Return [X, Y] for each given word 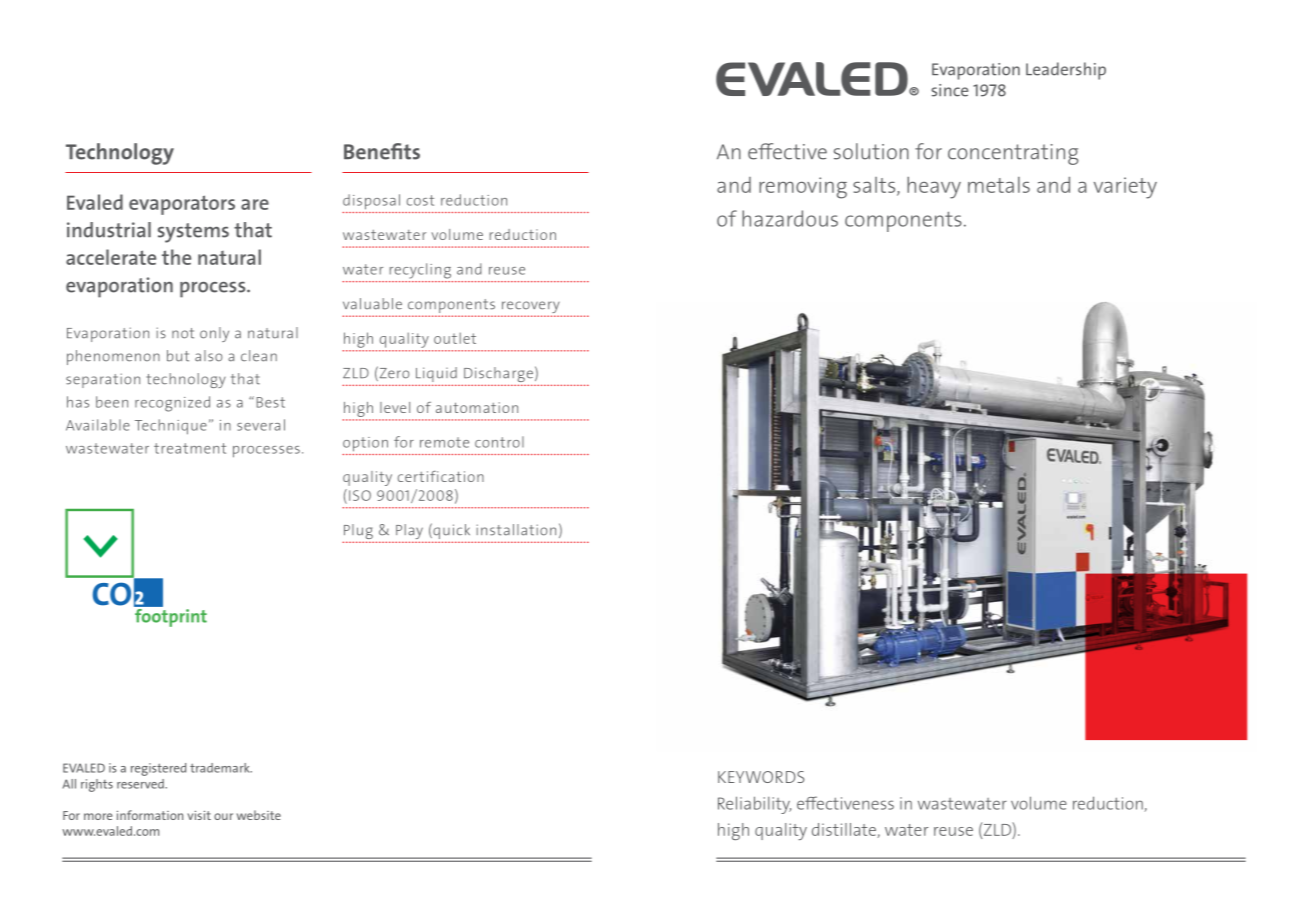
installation [516, 530]
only [214, 334]
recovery [531, 308]
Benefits [382, 151]
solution [871, 151]
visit [199, 815]
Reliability [754, 805]
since [950, 90]
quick [452, 532]
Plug [358, 533]
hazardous [790, 218]
